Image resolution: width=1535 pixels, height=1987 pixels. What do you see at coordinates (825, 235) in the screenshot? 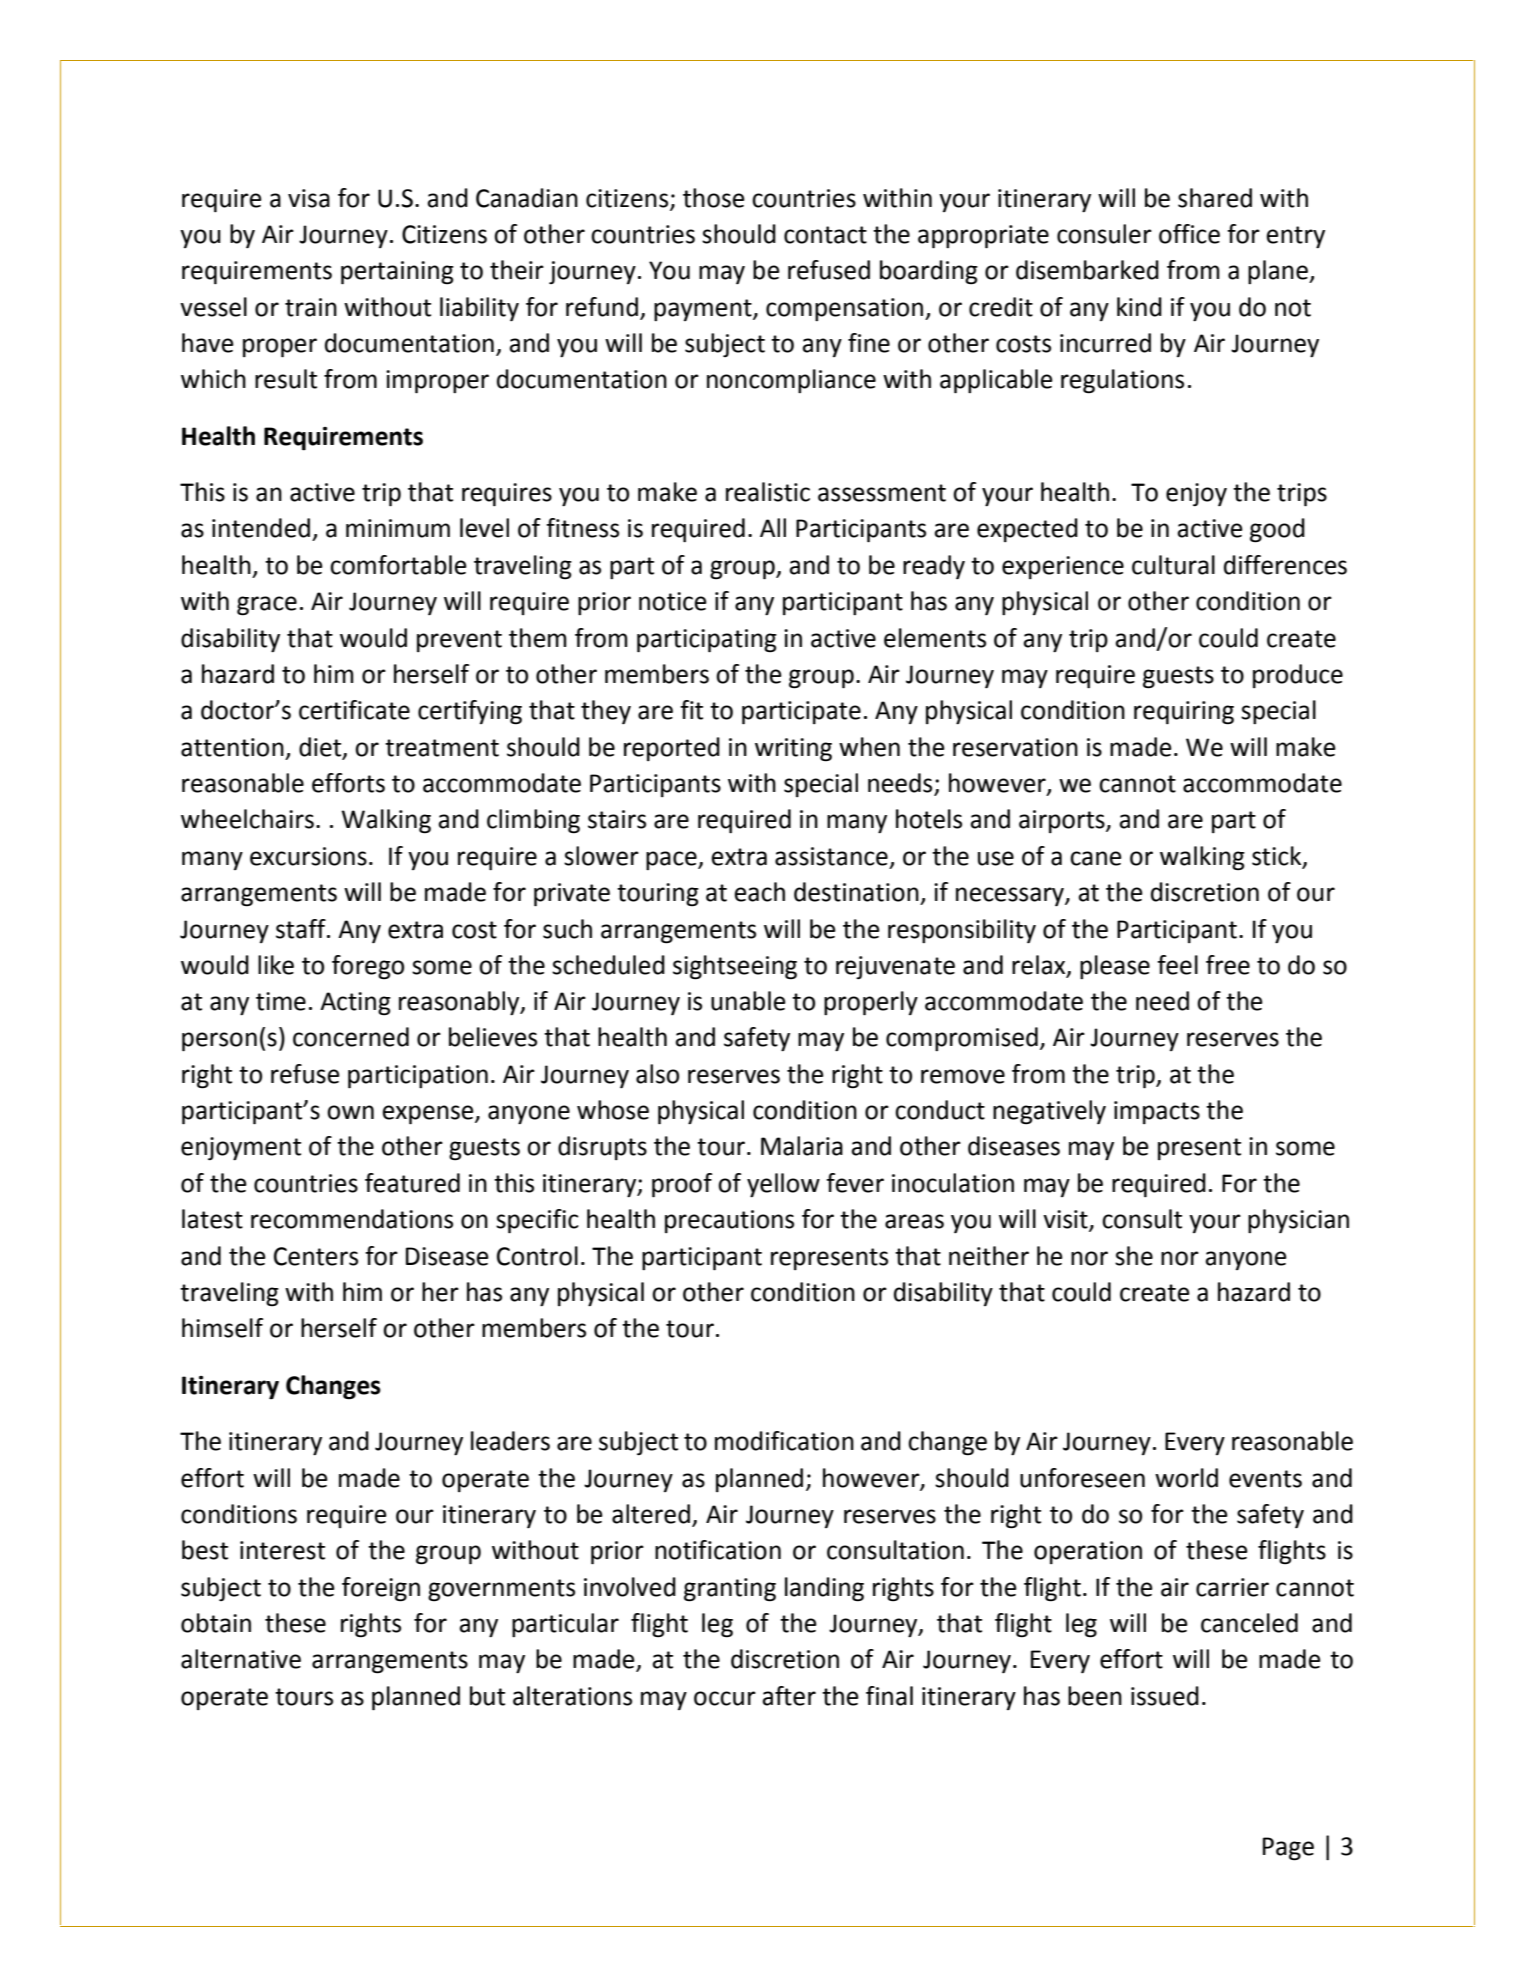
I see `contact` at bounding box center [825, 235].
